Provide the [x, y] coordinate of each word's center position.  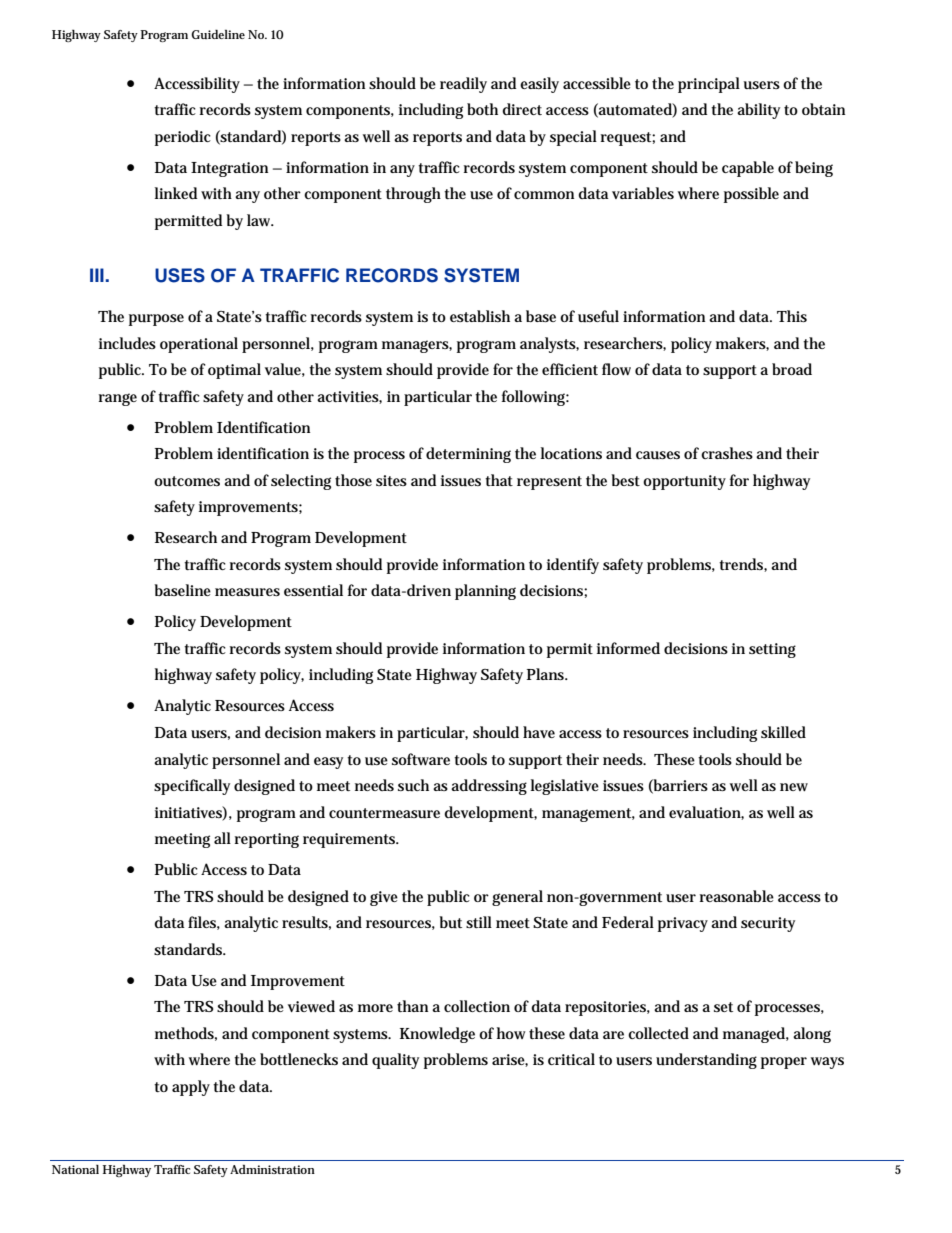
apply [191, 1088]
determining [468, 455]
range [118, 399]
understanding [706, 1061]
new [794, 787]
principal [709, 85]
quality [395, 1061]
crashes [727, 453]
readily [463, 85]
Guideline [218, 34]
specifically [192, 787]
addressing [489, 787]
